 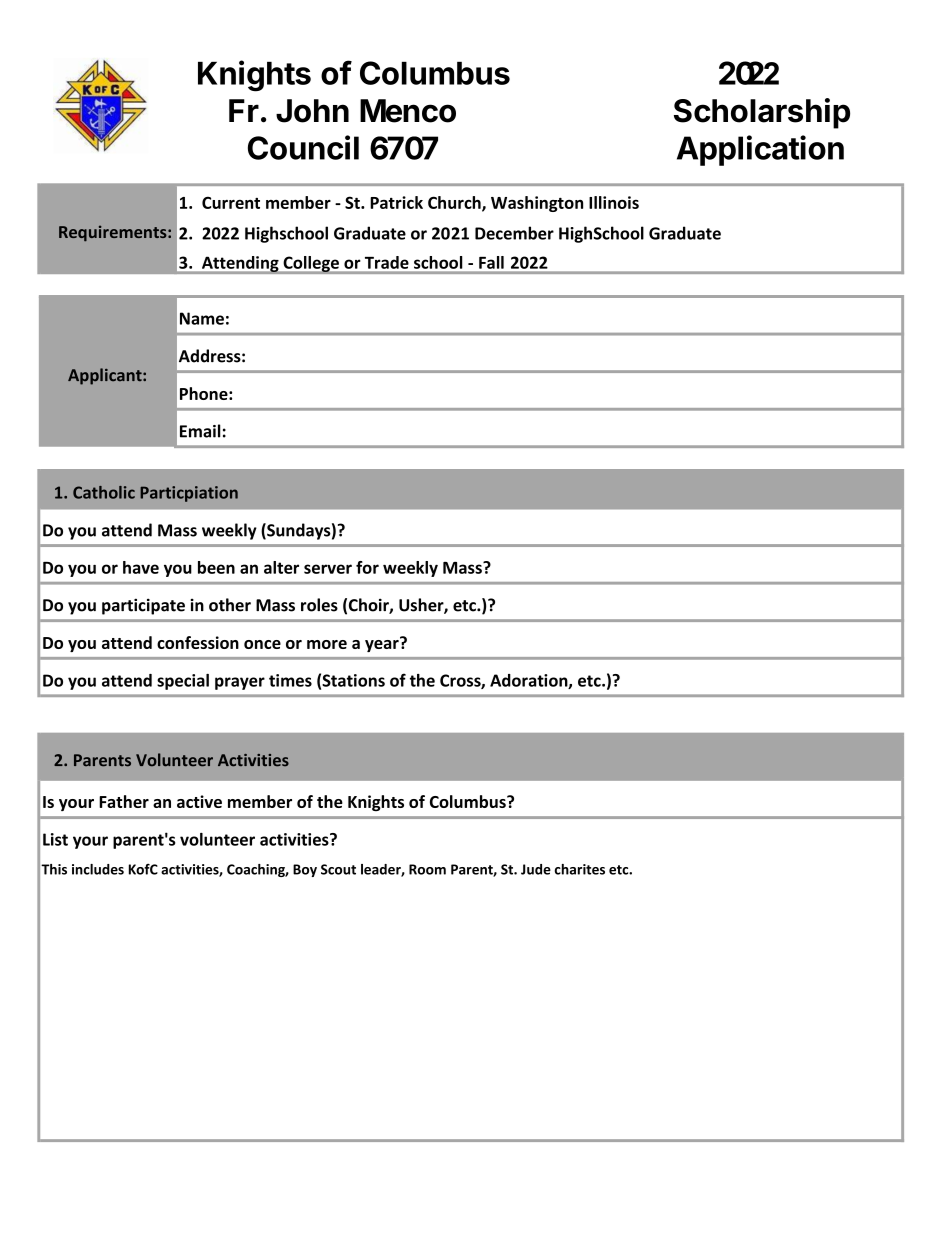 I want to click on John, so click(x=312, y=111).
